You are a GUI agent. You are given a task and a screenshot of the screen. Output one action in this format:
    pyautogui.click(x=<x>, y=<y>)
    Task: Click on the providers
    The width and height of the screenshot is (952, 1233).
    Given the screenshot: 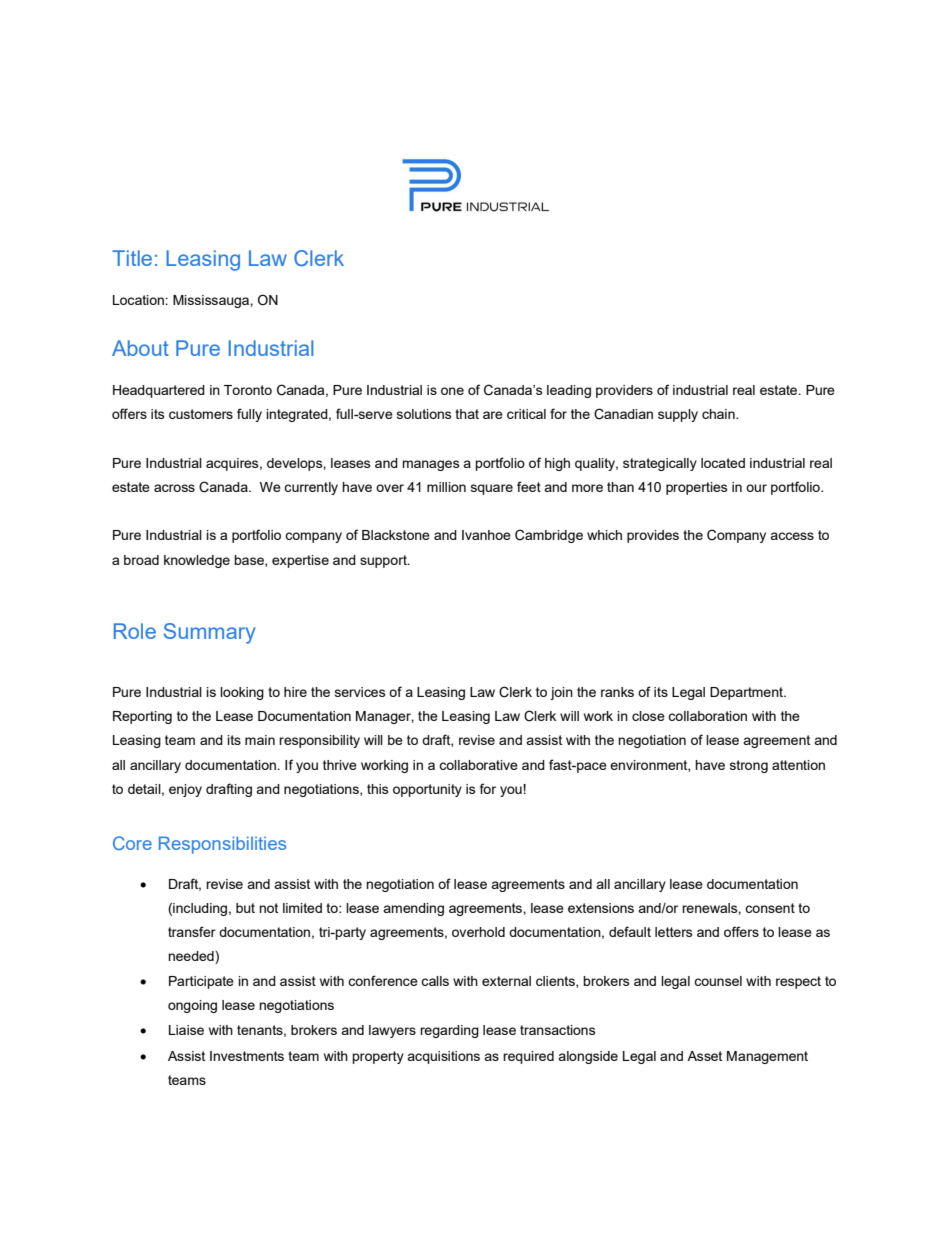 What is the action you would take?
    pyautogui.click(x=624, y=391)
